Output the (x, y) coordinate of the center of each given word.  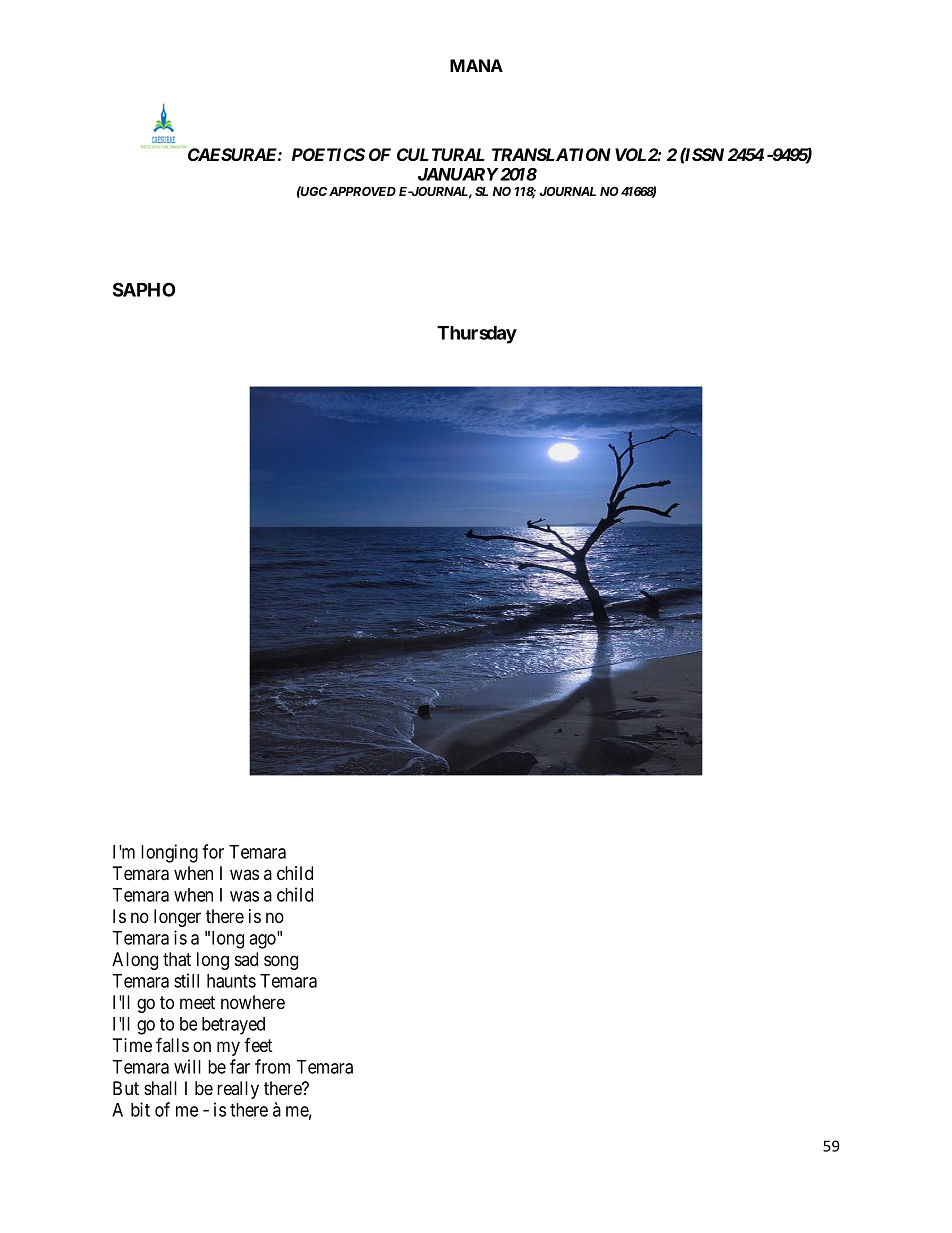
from (272, 1066)
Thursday (477, 335)
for (213, 851)
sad (246, 959)
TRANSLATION (551, 154)
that (177, 959)
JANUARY (458, 174)
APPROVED (362, 191)
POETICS (328, 154)
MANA (476, 65)
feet (258, 1045)
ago (263, 941)
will (187, 1066)
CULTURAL (441, 154)
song (281, 962)
